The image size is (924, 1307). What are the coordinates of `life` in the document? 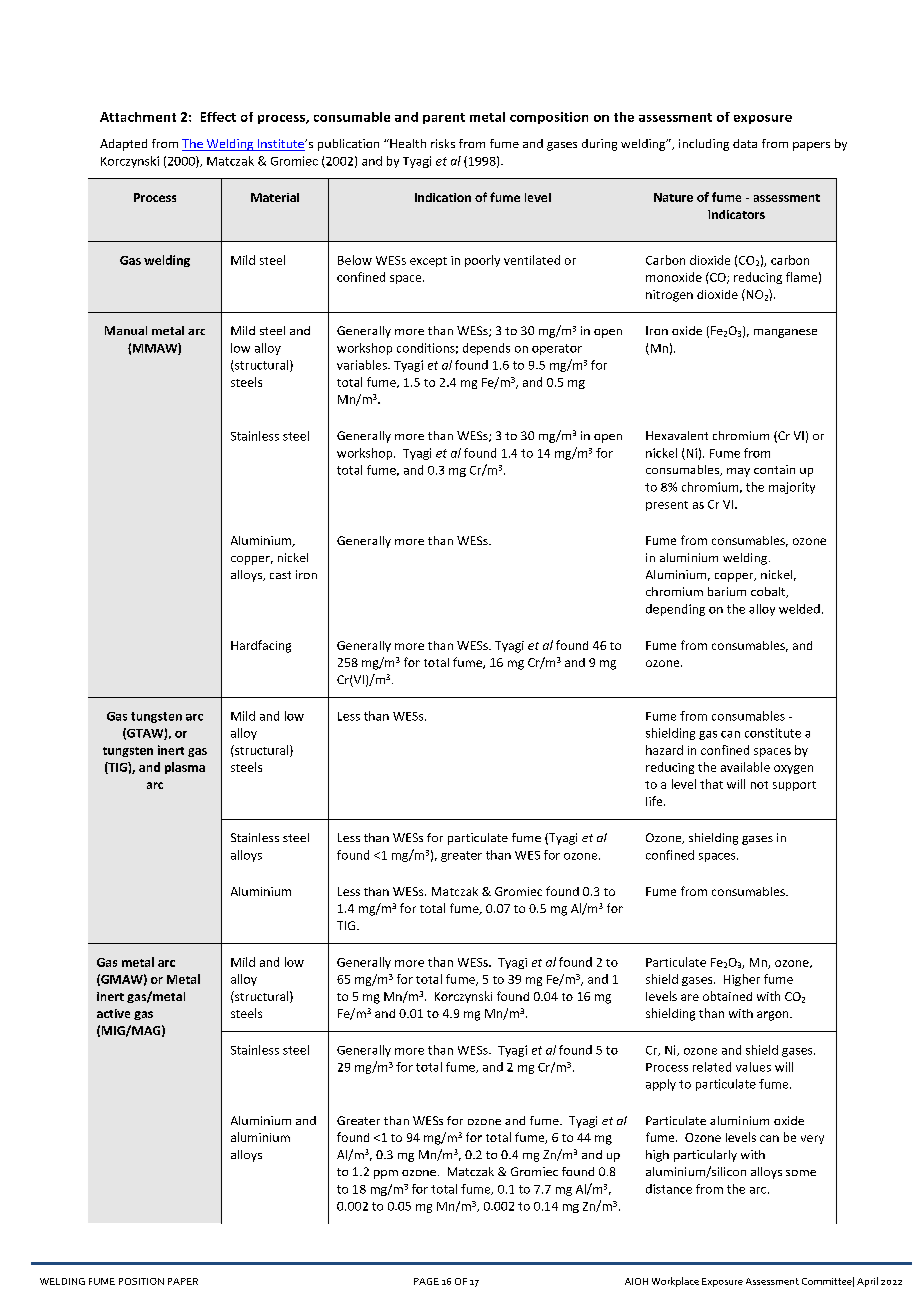 It's located at (655, 801).
